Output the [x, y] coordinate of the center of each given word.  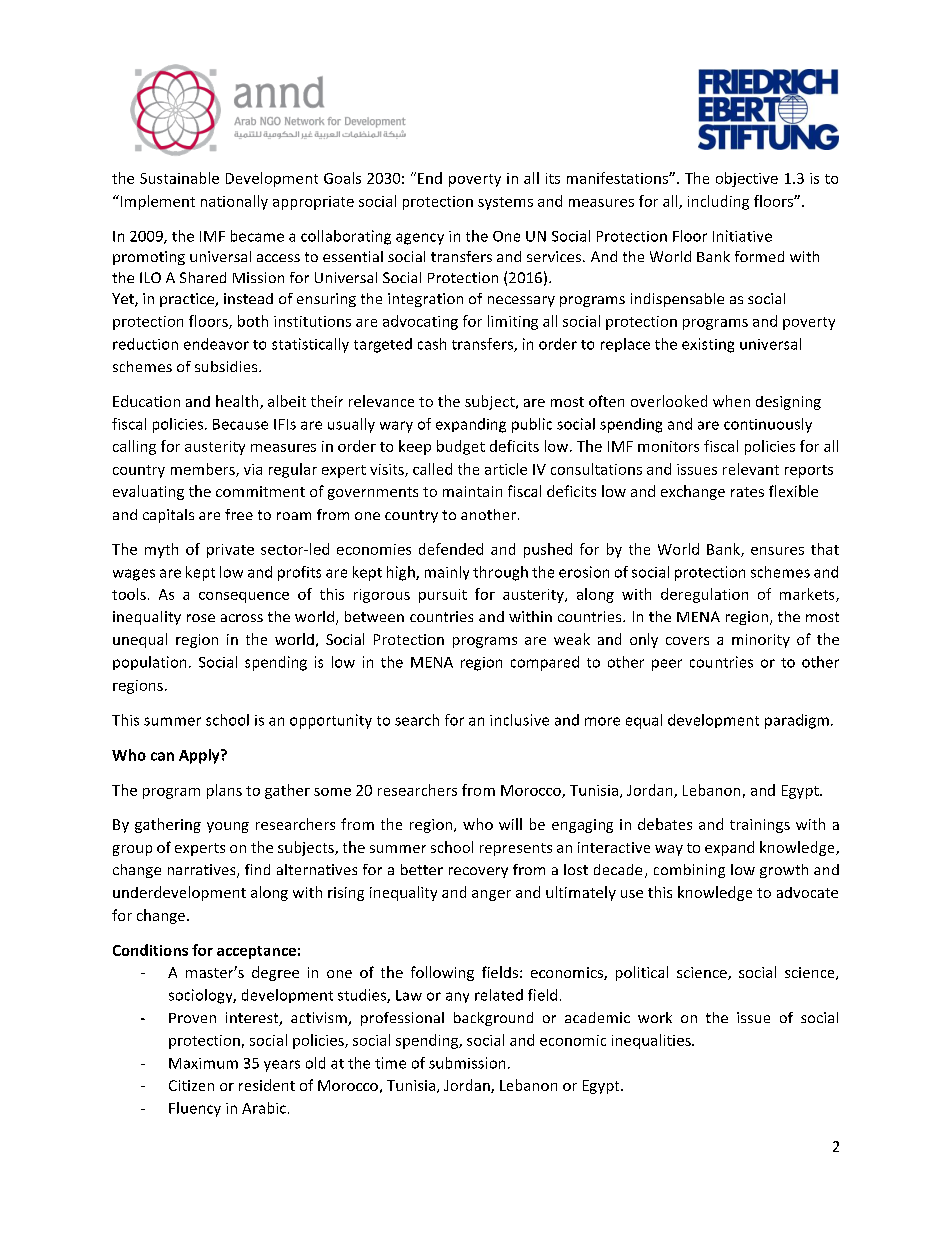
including [718, 202]
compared [545, 663]
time [390, 1063]
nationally [234, 202]
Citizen [191, 1085]
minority [761, 641]
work [655, 1017]
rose [201, 618]
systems [505, 203]
